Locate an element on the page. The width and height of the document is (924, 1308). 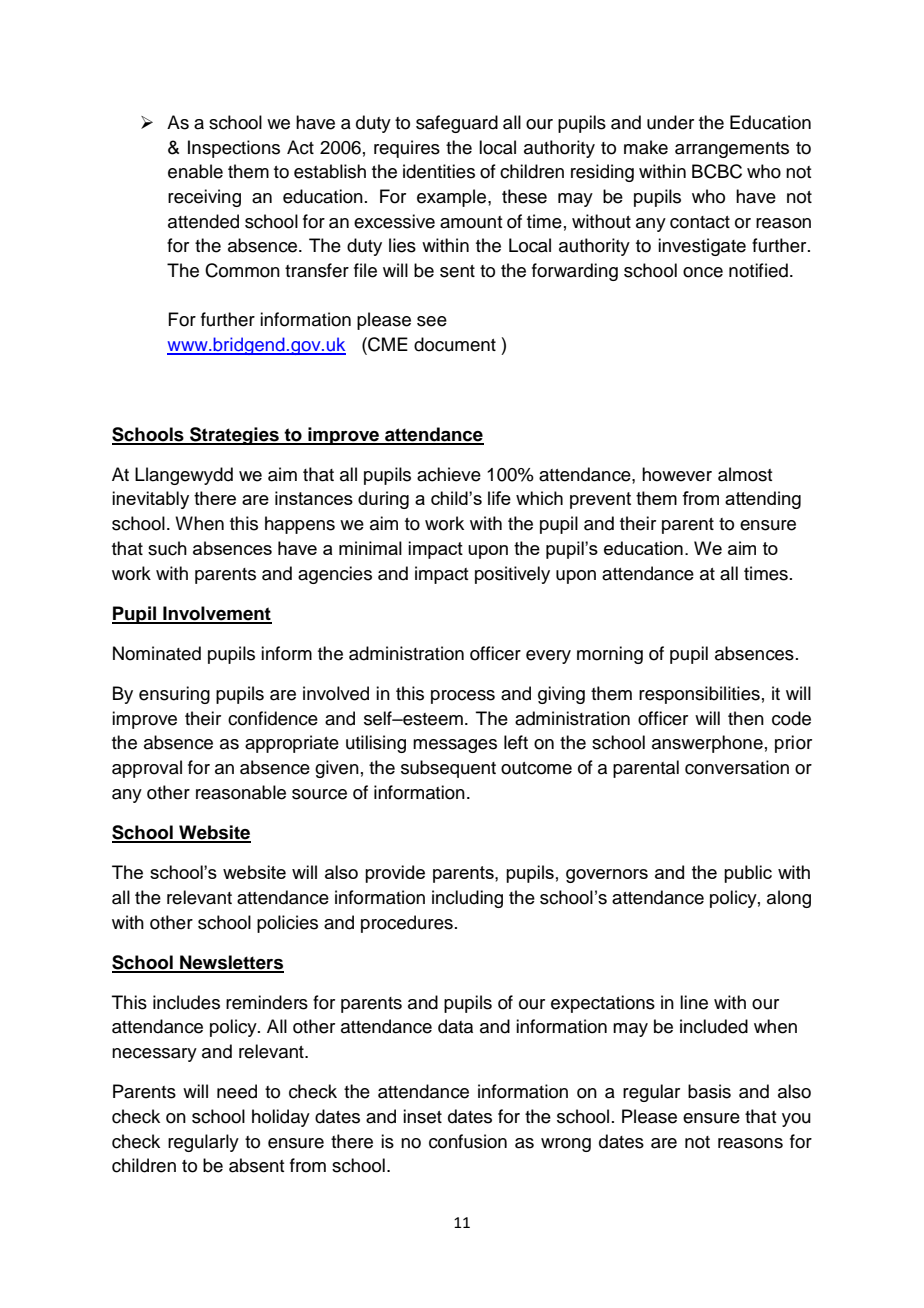
subsequent is located at coordinates (448, 769).
